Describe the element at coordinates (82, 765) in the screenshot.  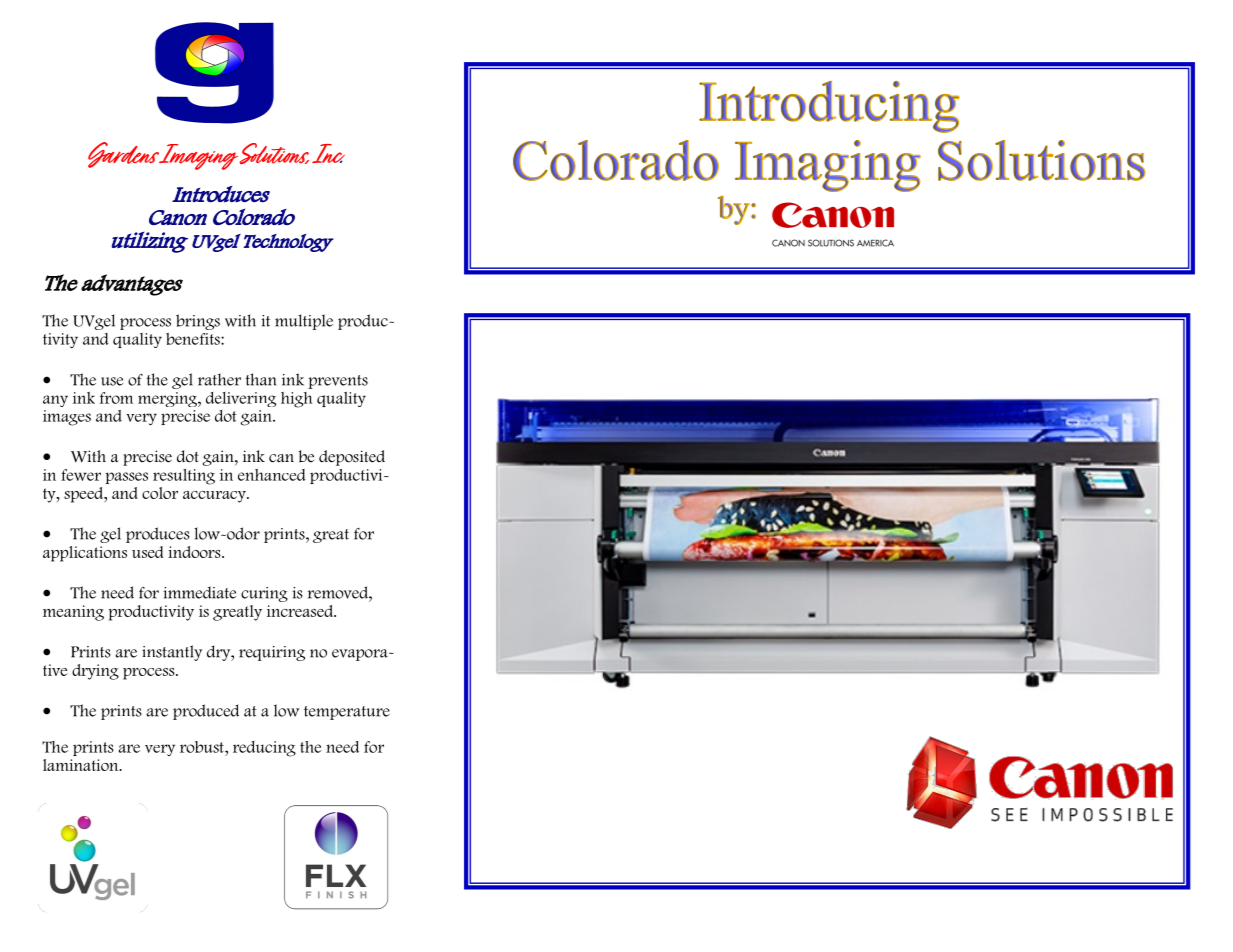
I see `lamination` at that location.
